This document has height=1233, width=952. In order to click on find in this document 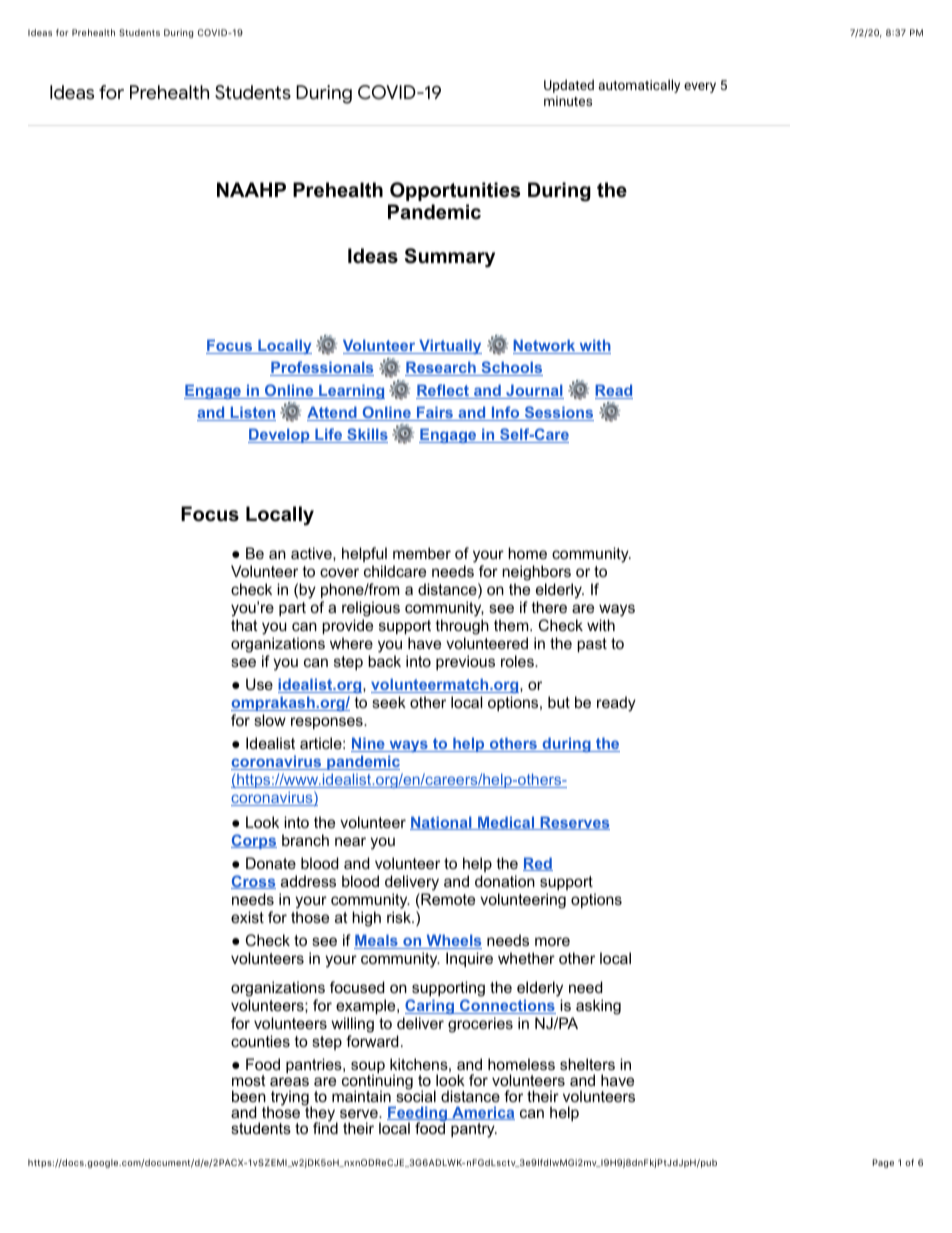, I will do `click(325, 1127)`.
